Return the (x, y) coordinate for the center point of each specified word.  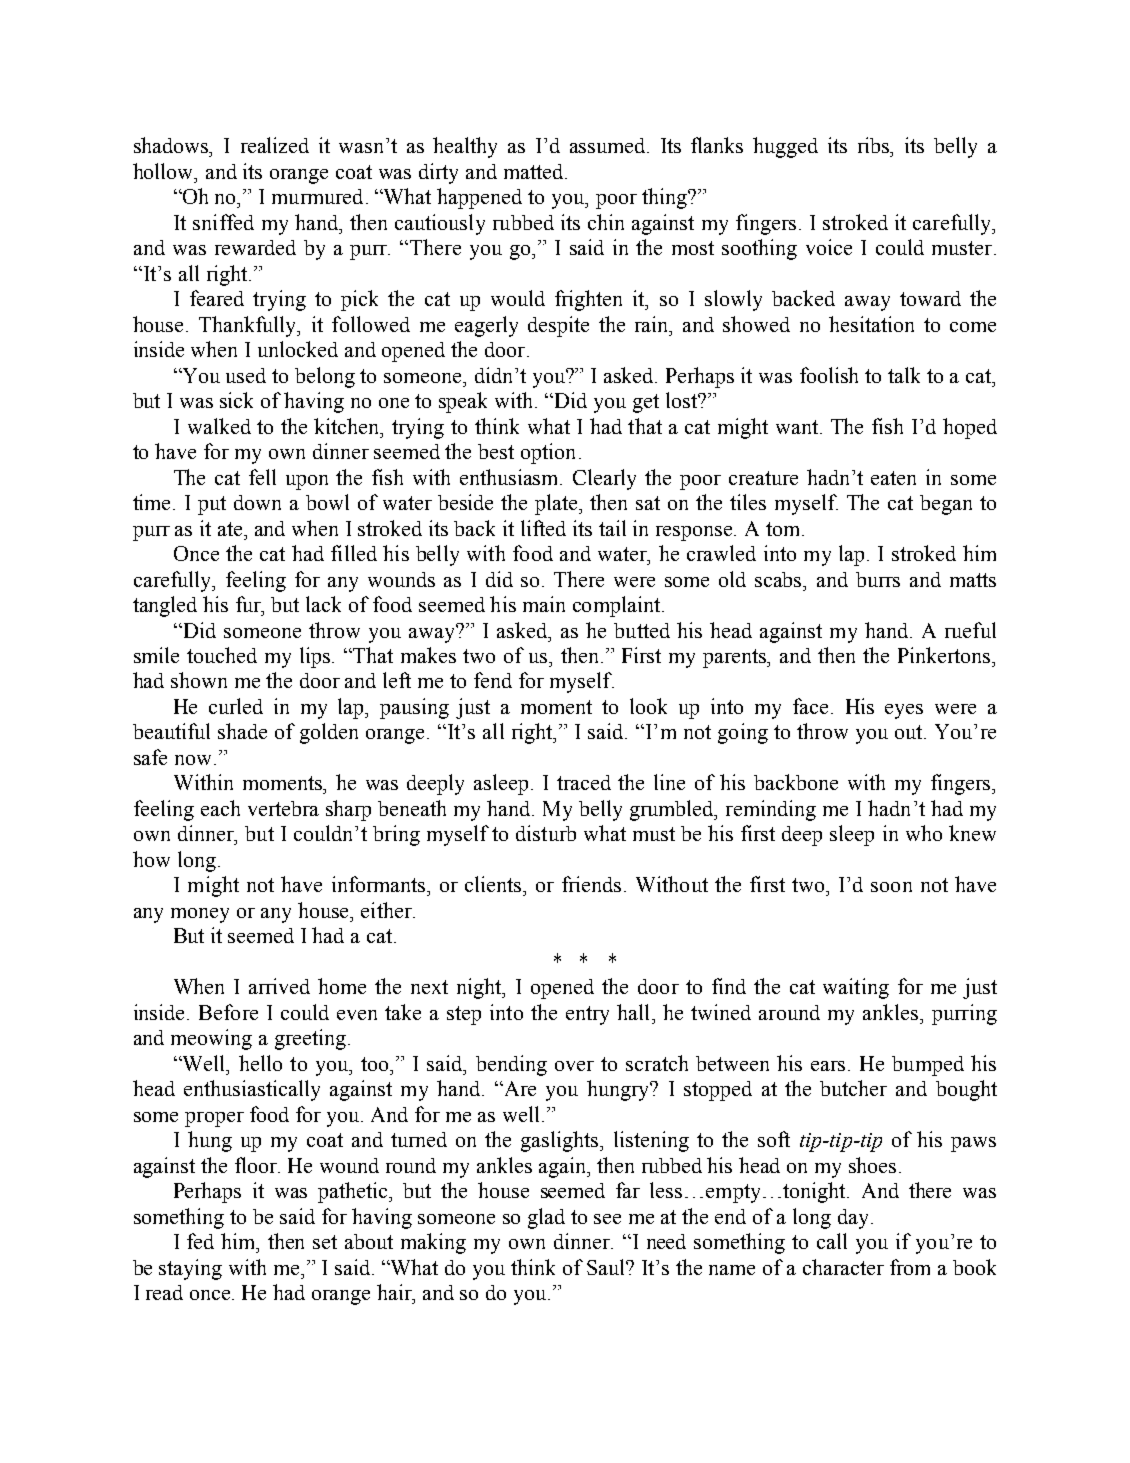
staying (190, 1269)
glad (546, 1218)
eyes (904, 711)
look (648, 706)
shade (242, 731)
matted (535, 171)
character (843, 1267)
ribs (875, 145)
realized (275, 145)
